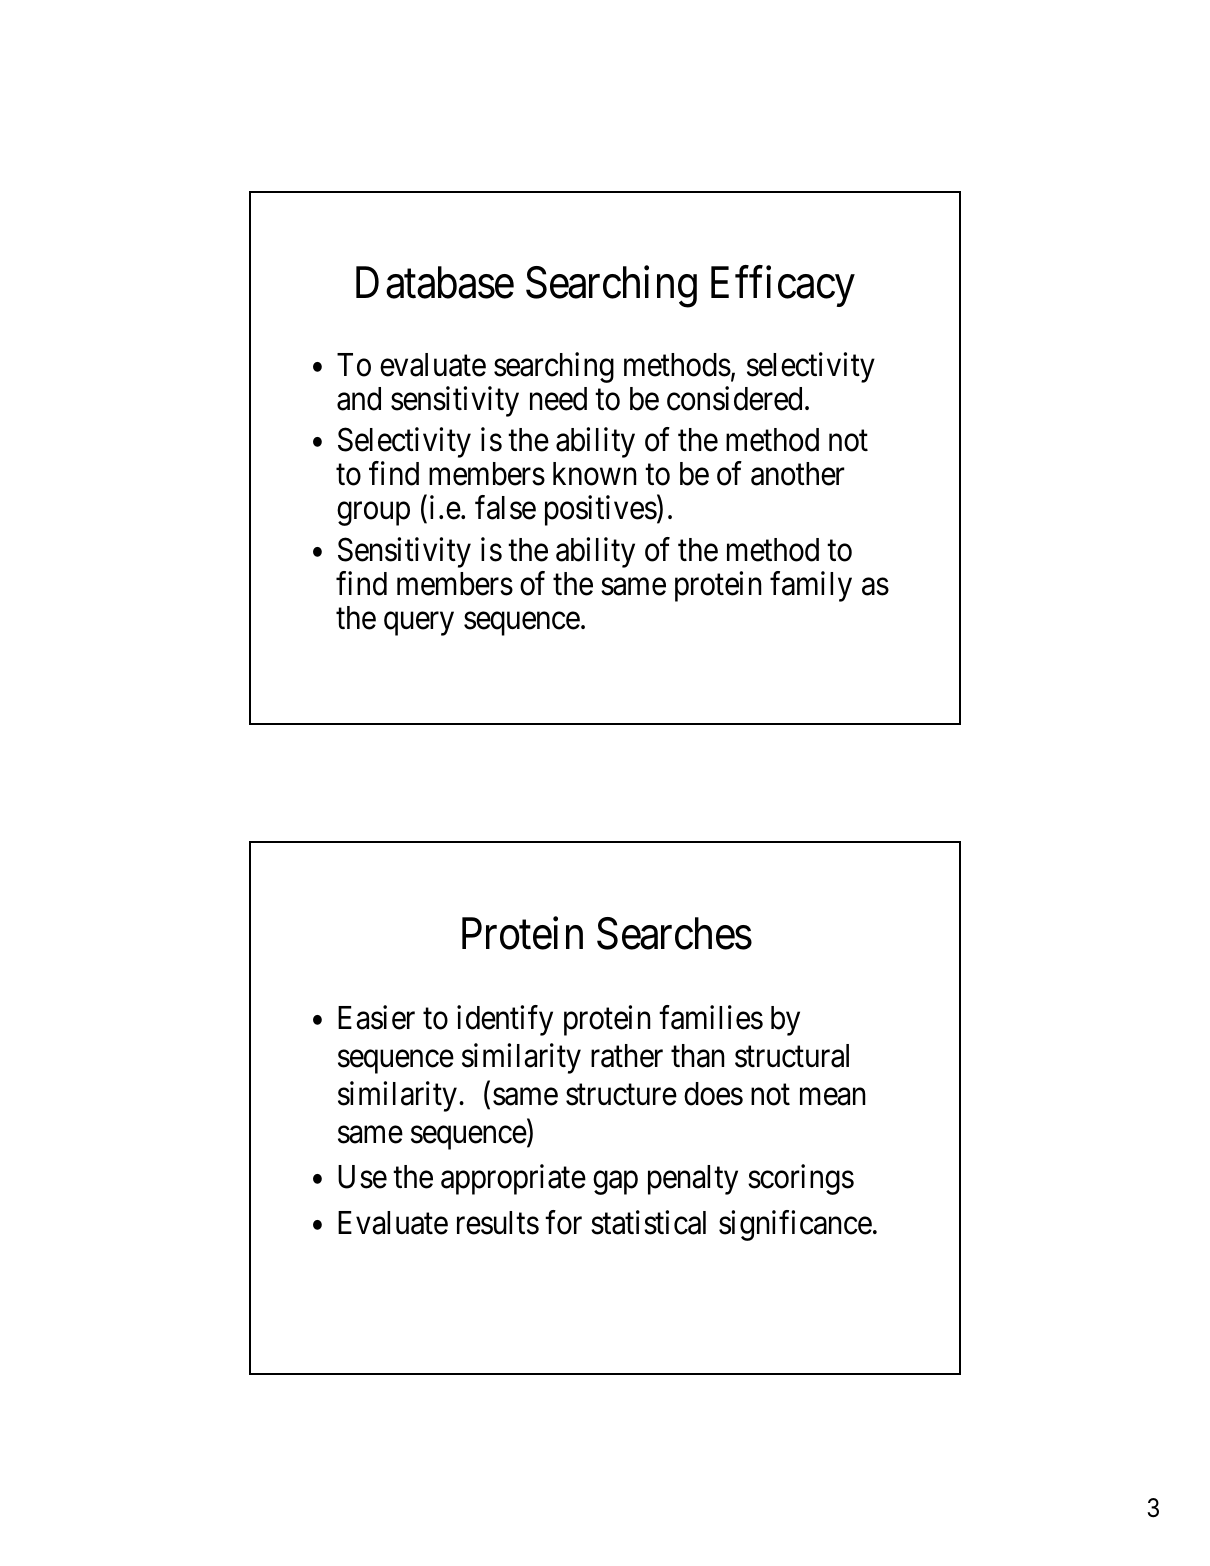 The height and width of the screenshot is (1566, 1210). I want to click on known, so click(595, 474).
